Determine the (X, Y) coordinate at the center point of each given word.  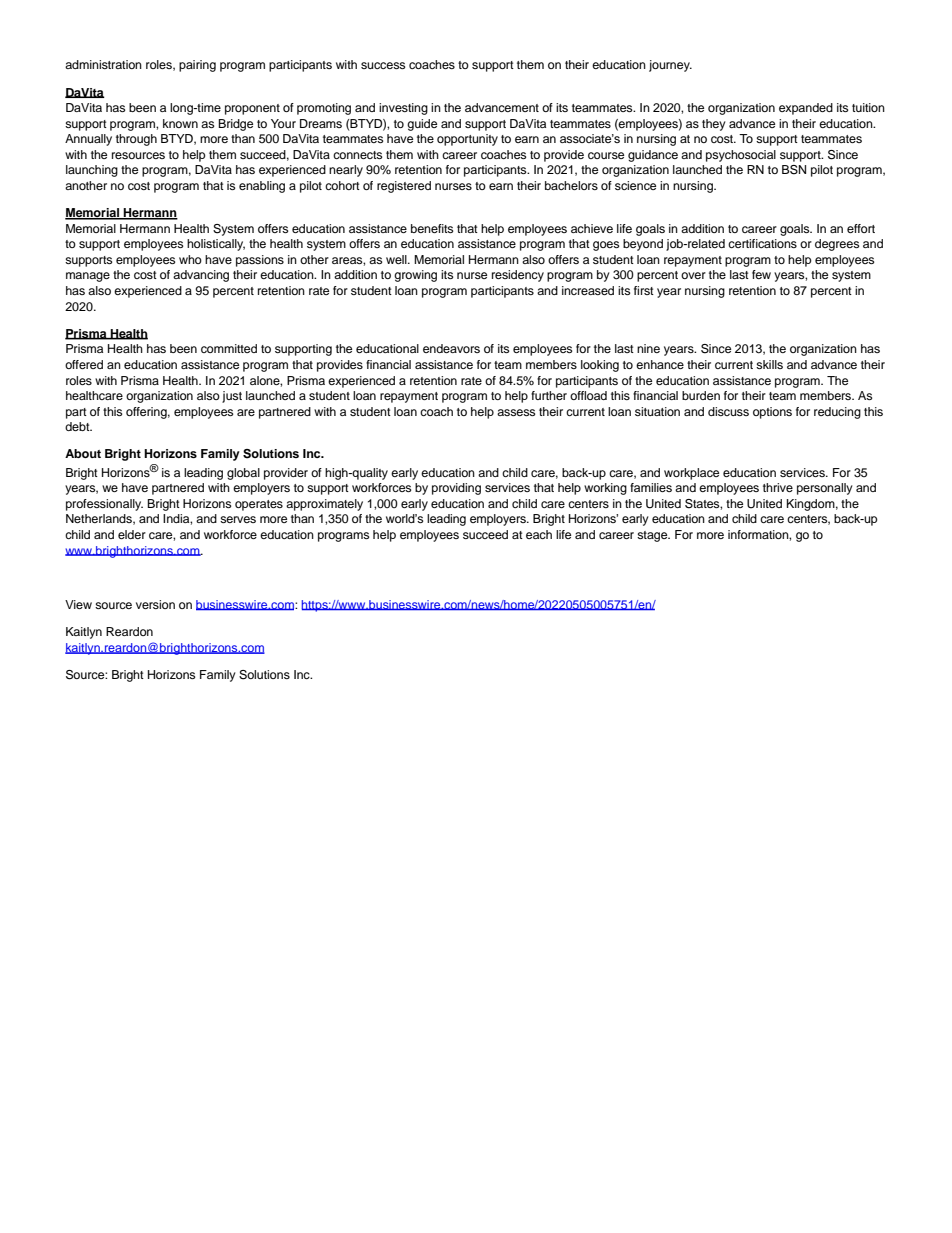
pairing (197, 66)
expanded (806, 109)
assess (516, 412)
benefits (432, 228)
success (383, 65)
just (232, 397)
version (155, 604)
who (190, 259)
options (772, 413)
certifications (762, 243)
